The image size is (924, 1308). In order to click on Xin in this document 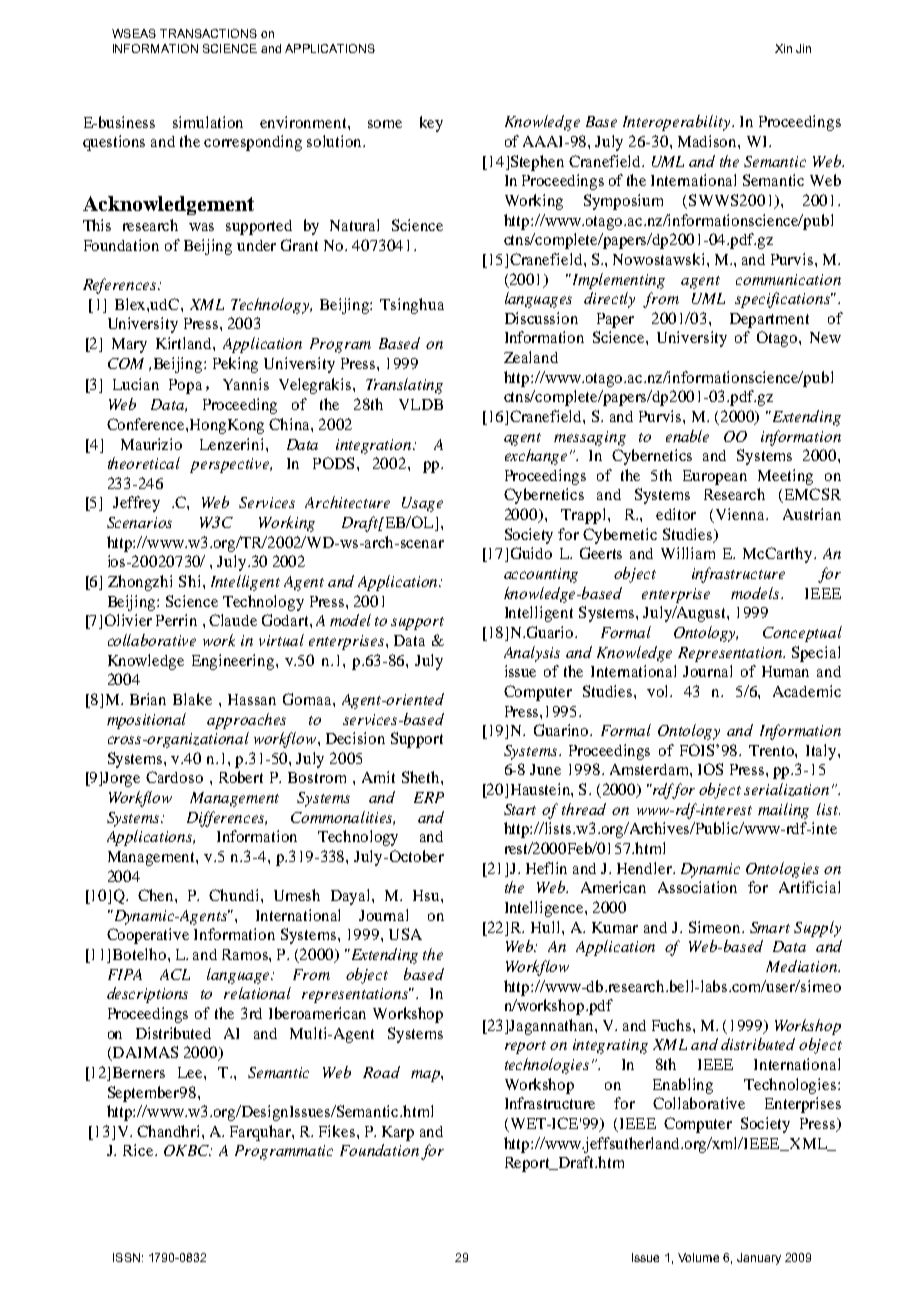, I will do `click(783, 48)`.
